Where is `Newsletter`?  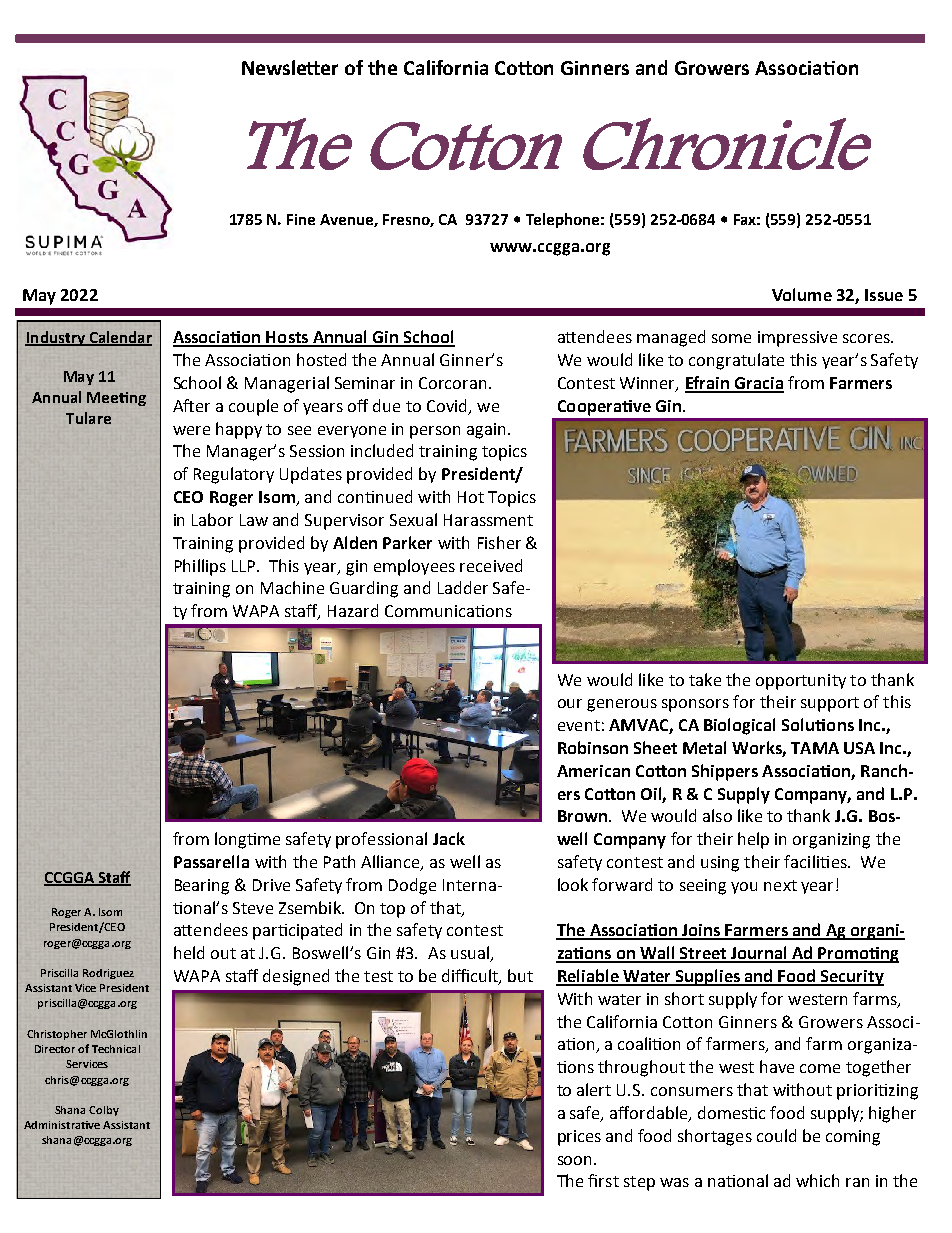
Newsletter is located at coordinates (290, 67).
